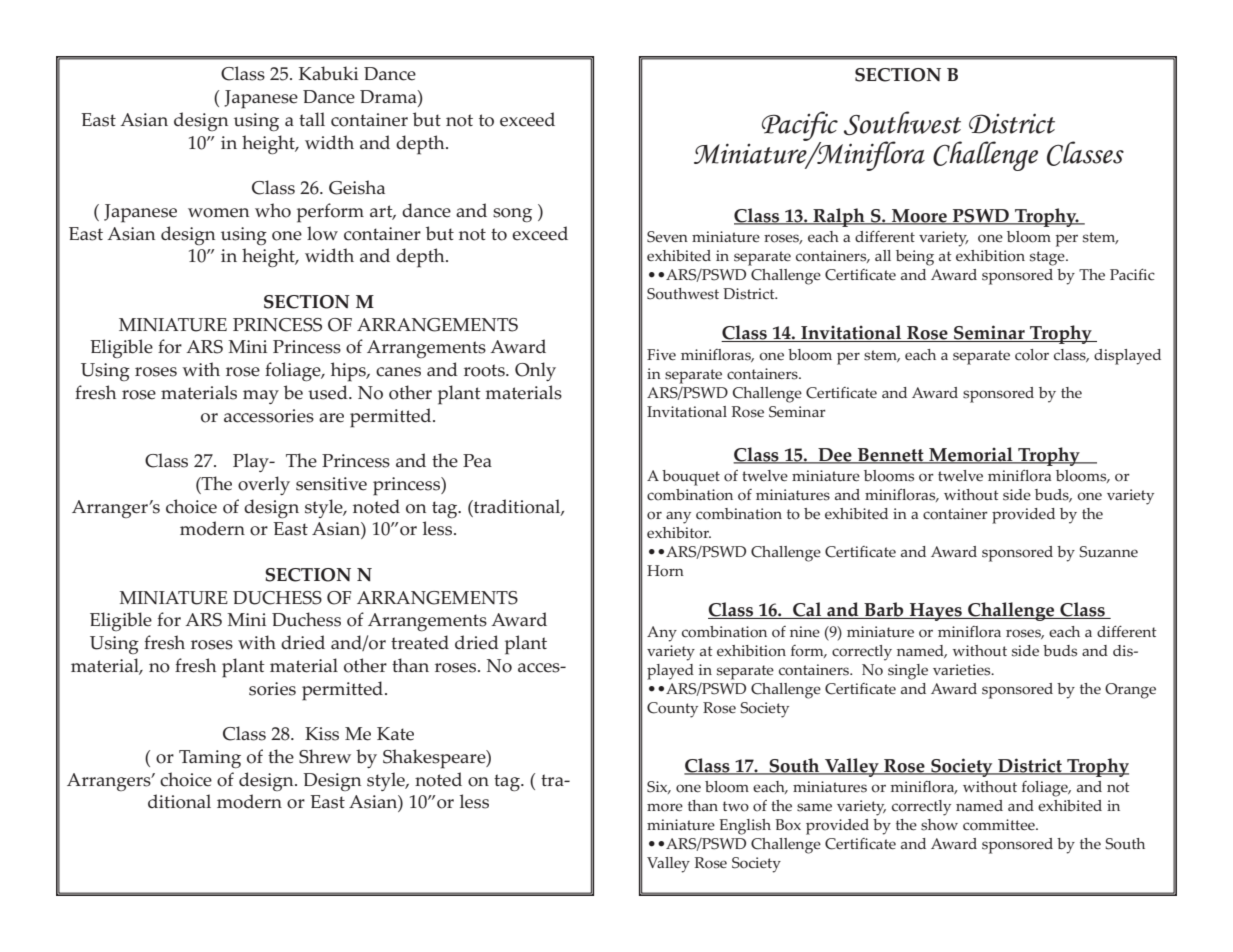 The height and width of the image is (952, 1233). Describe the element at coordinates (1108, 552) in the image. I see `Suzanne` at that location.
